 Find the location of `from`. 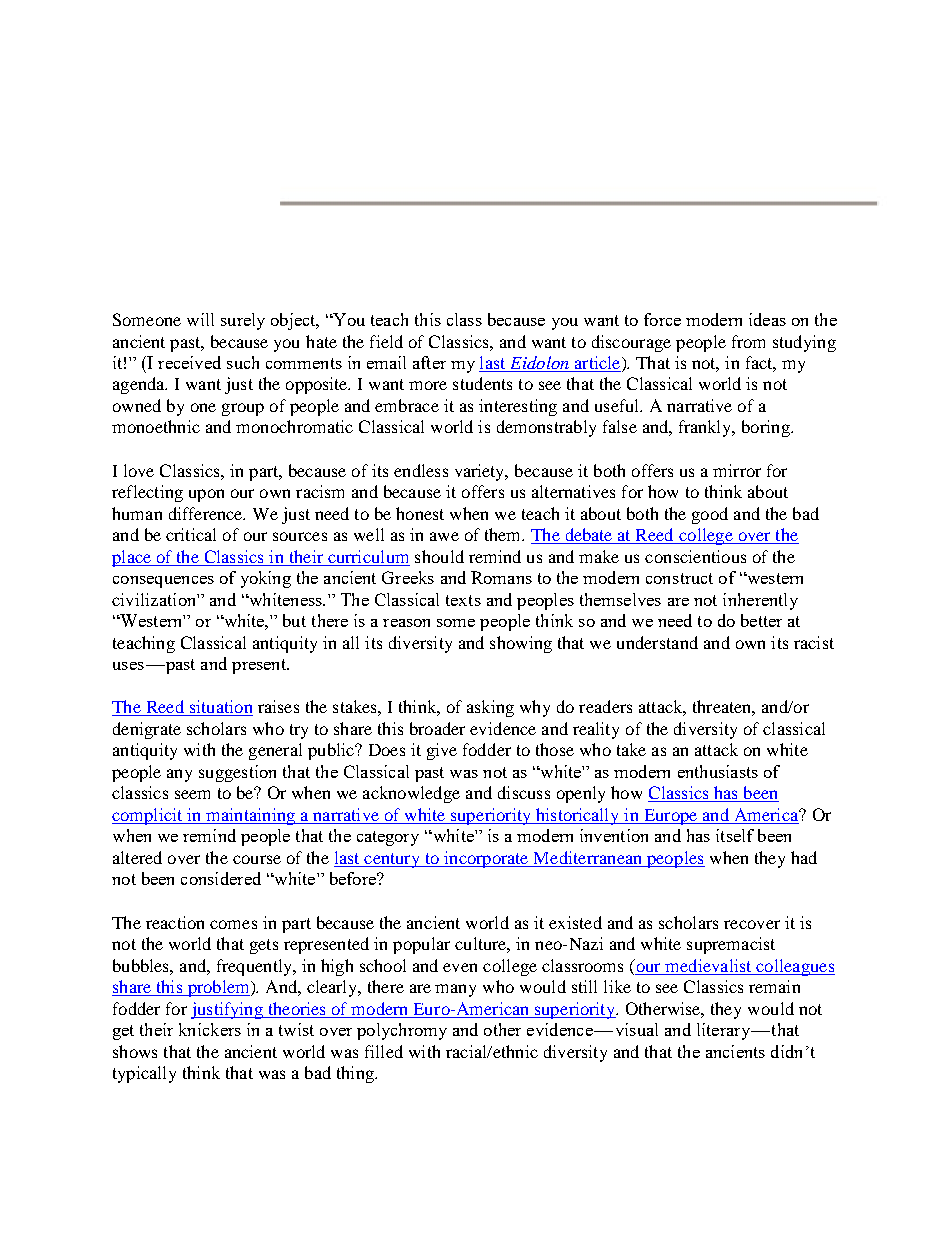

from is located at coordinates (748, 341).
